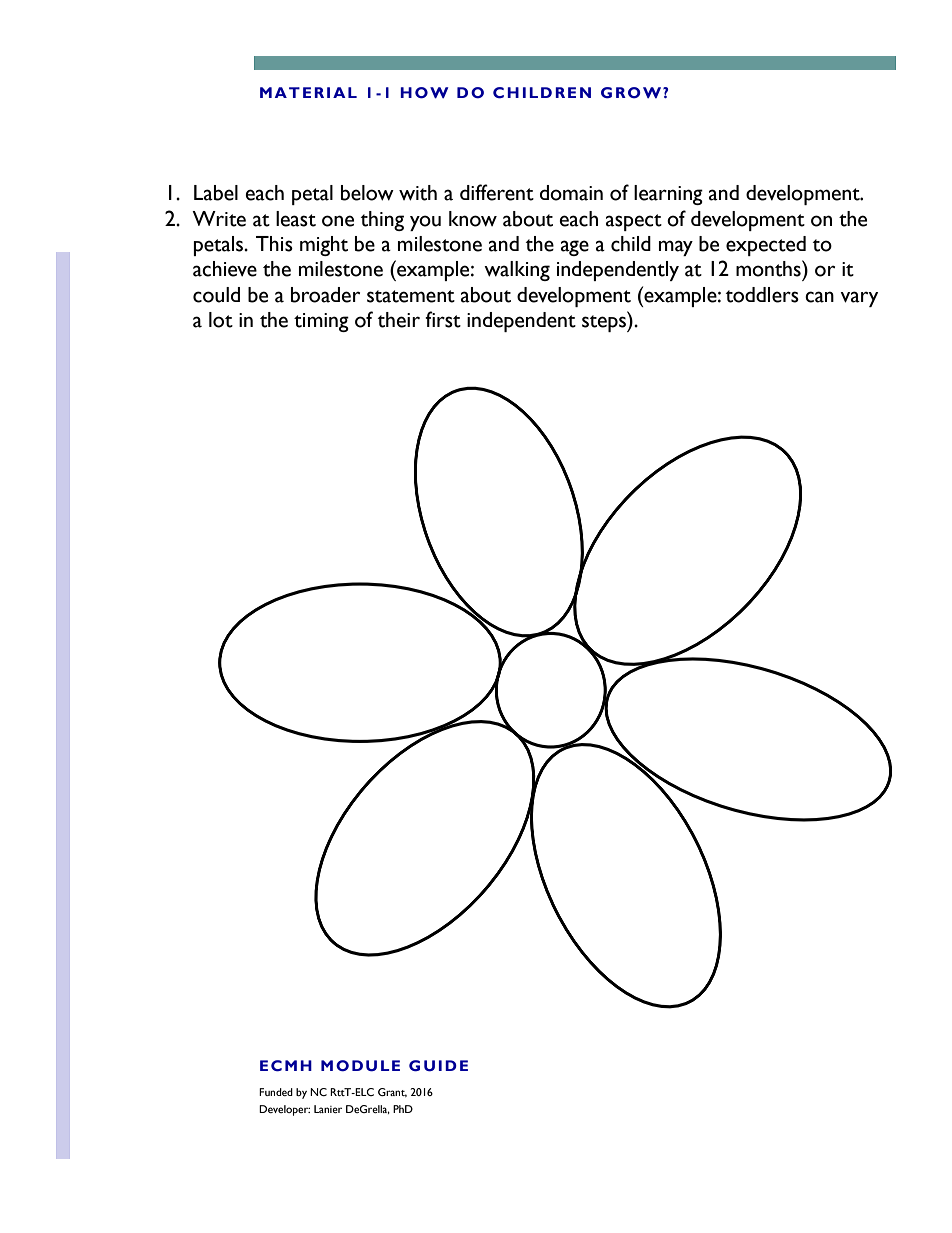 This screenshot has width=952, height=1233. I want to click on Developer, so click(284, 1110).
